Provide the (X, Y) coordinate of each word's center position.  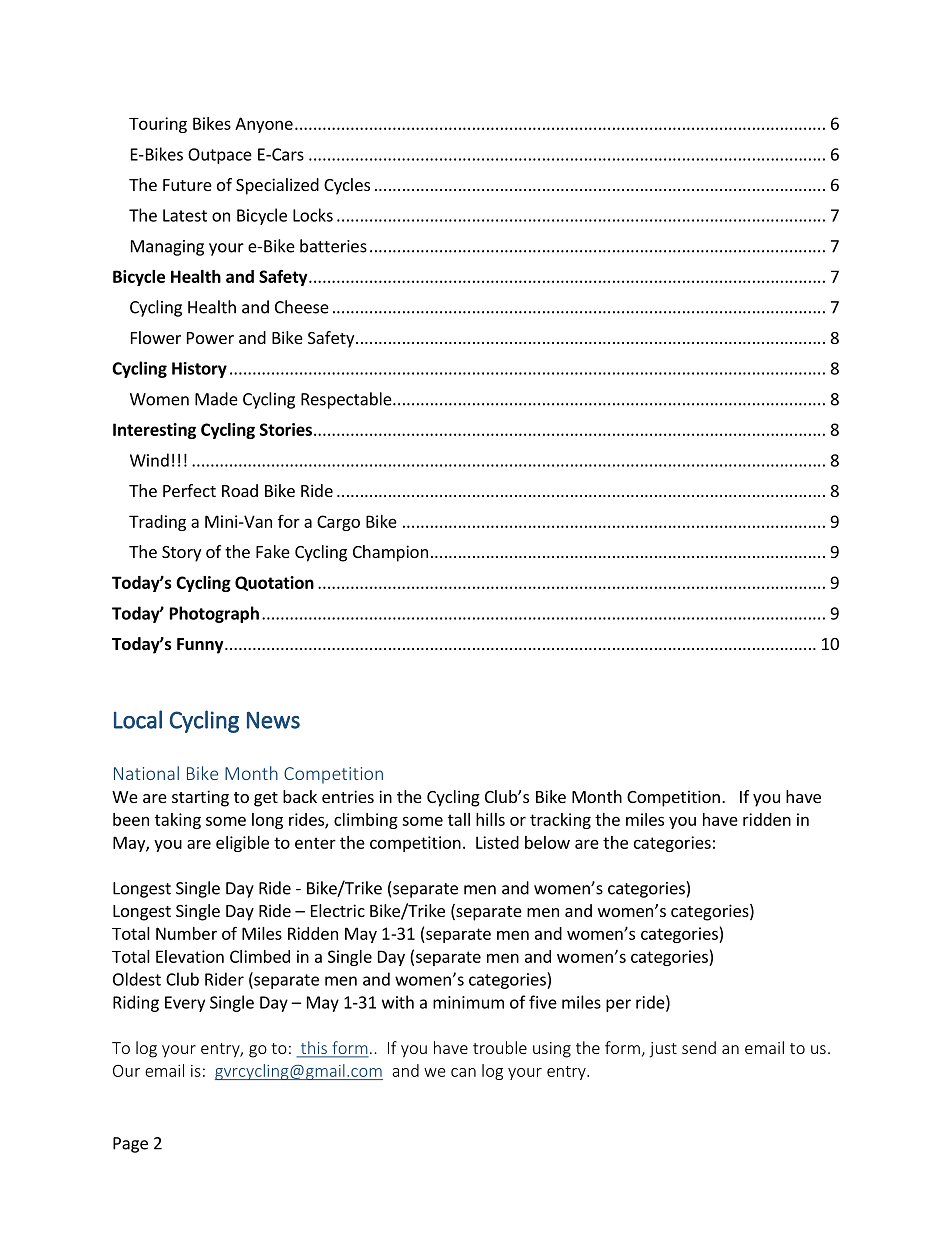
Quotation (274, 583)
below (547, 842)
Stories (286, 429)
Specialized (277, 186)
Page (130, 1145)
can (463, 1072)
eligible (242, 844)
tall (459, 819)
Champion (390, 553)
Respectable (347, 400)
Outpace (220, 156)
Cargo (338, 523)
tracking (560, 821)
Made (216, 399)
